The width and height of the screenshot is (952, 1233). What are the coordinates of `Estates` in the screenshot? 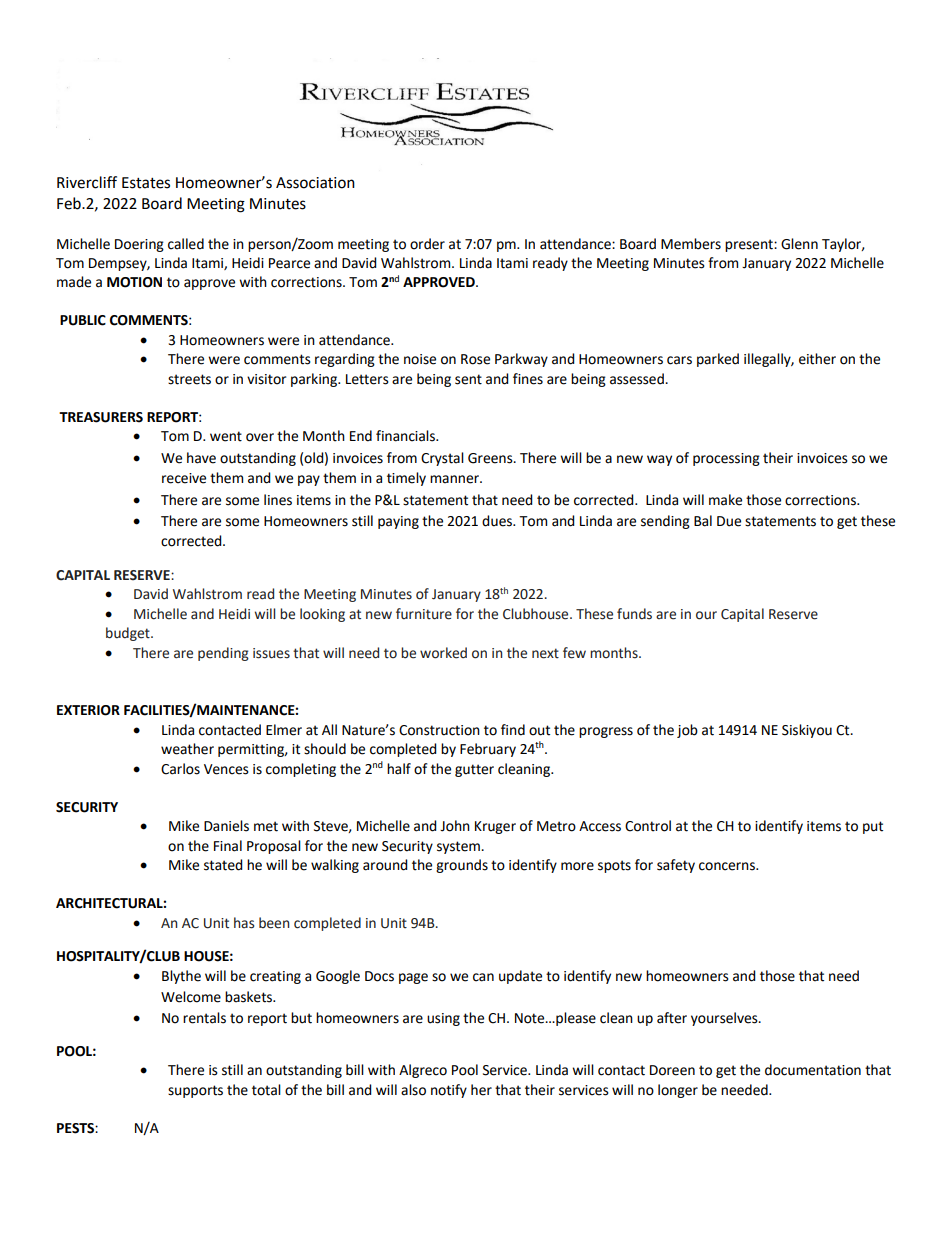 It's located at (146, 183).
